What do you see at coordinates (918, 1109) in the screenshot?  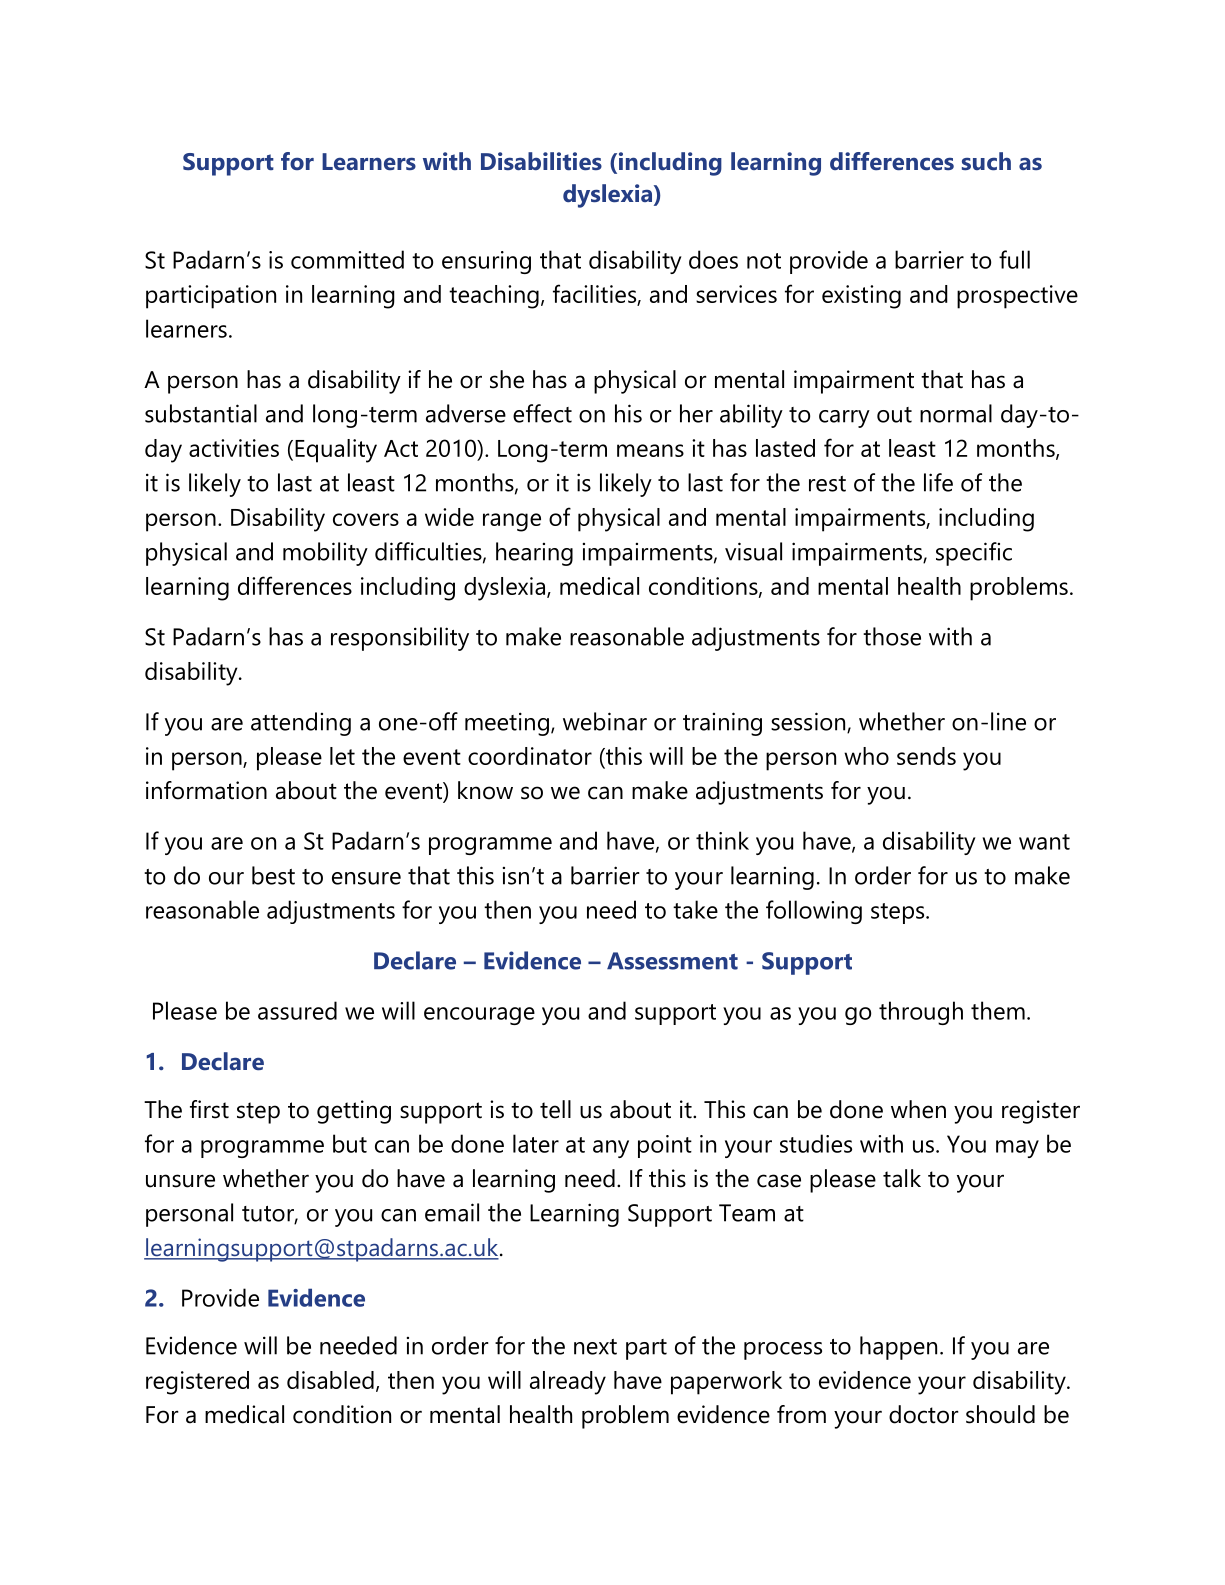 I see `when` at bounding box center [918, 1109].
